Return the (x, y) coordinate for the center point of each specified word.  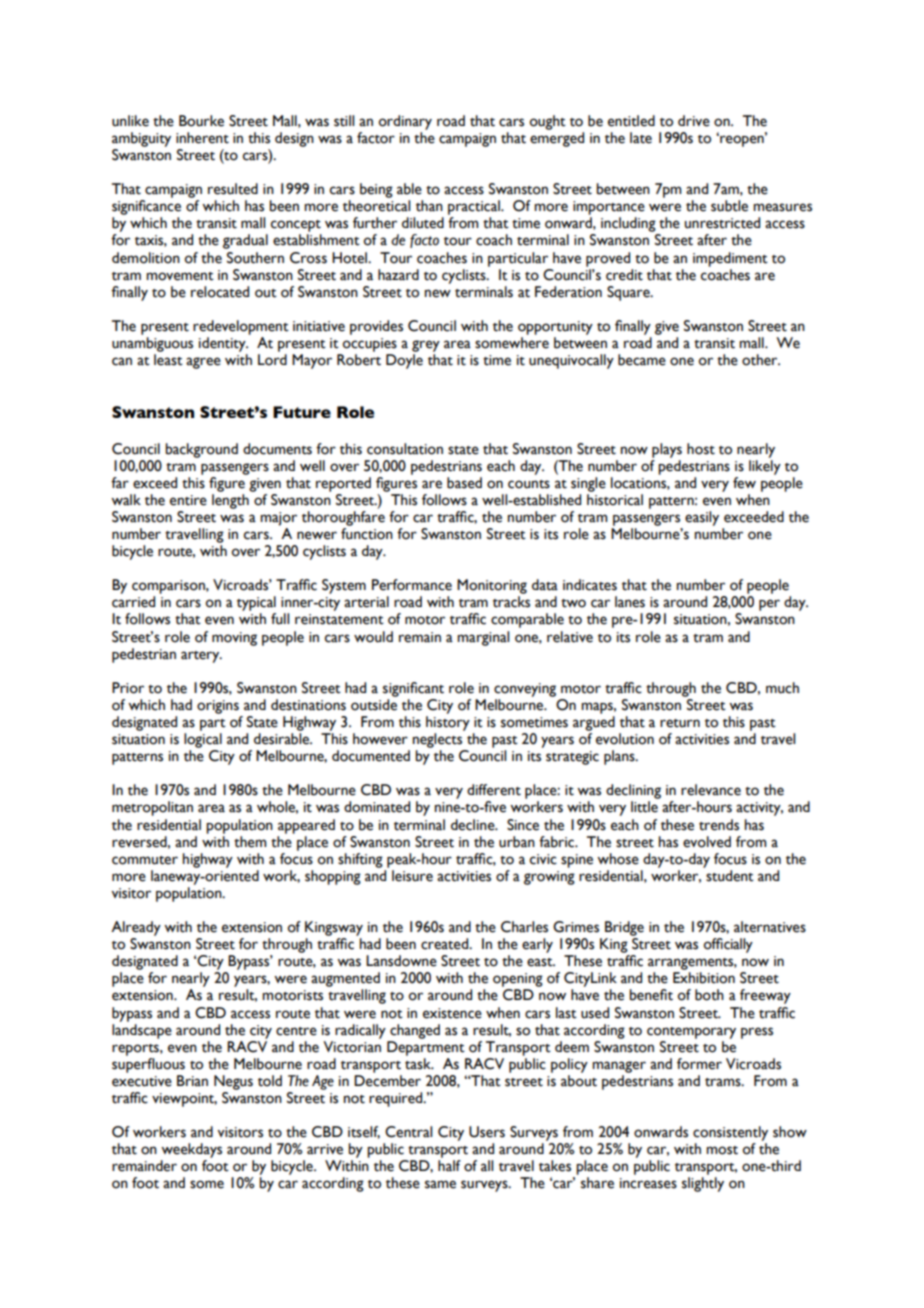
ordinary (405, 122)
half (449, 1166)
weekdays (191, 1150)
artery (201, 657)
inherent (202, 138)
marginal (483, 638)
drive (694, 121)
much (782, 688)
